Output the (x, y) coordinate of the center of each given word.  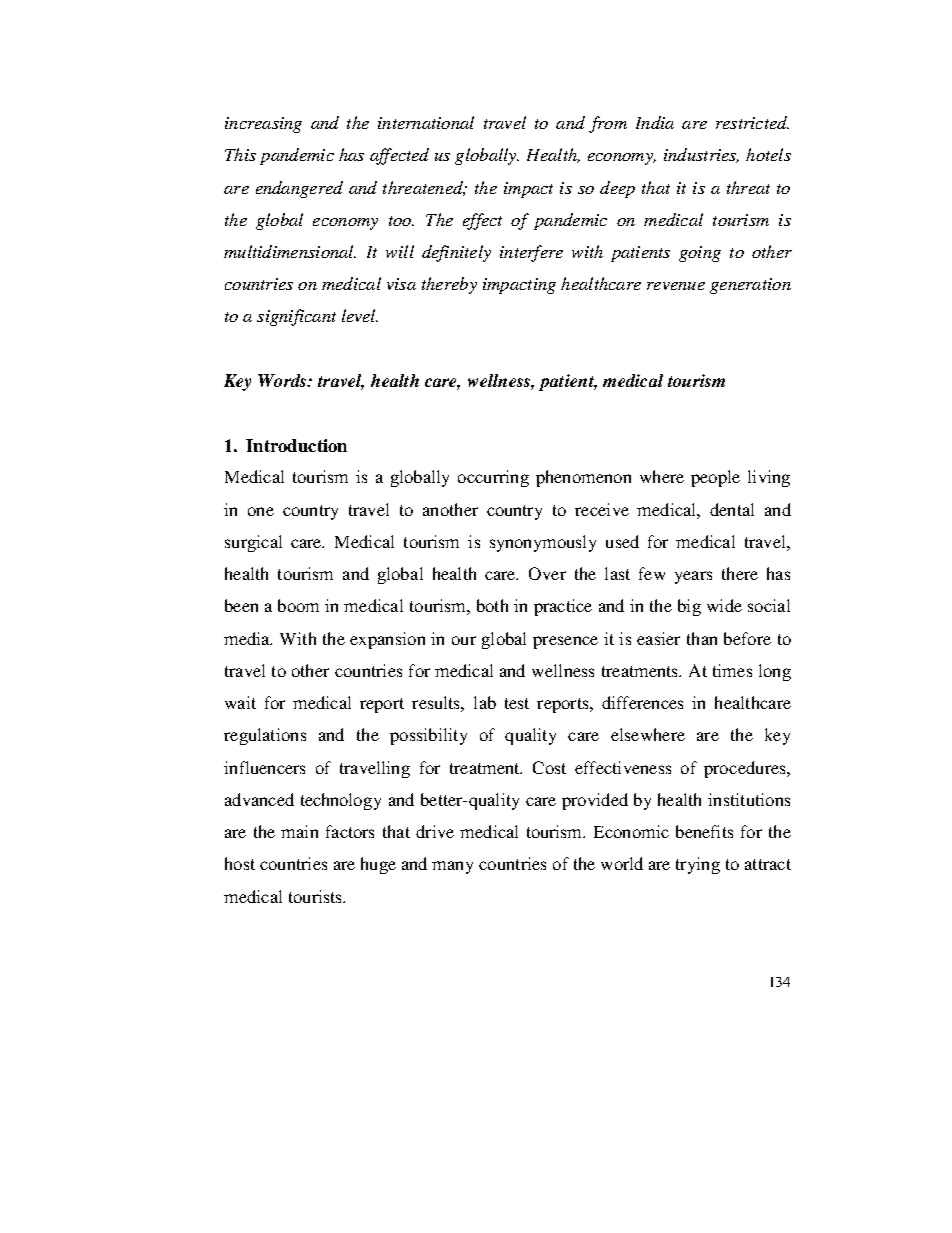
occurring (493, 478)
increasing (263, 125)
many (452, 867)
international (426, 122)
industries (701, 155)
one (261, 511)
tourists (316, 896)
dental (732, 509)
